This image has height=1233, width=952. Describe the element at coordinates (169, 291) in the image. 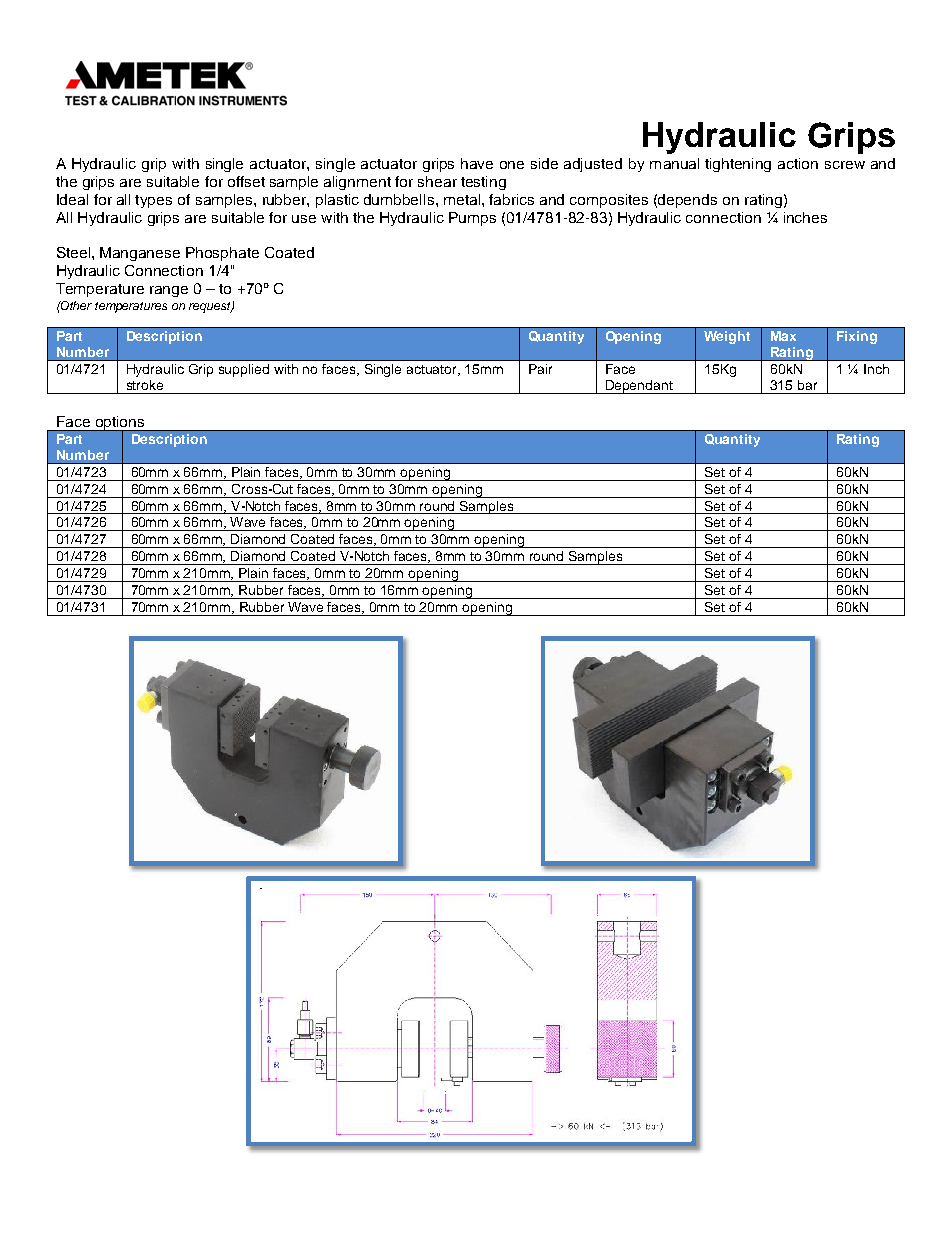

I see `range` at that location.
